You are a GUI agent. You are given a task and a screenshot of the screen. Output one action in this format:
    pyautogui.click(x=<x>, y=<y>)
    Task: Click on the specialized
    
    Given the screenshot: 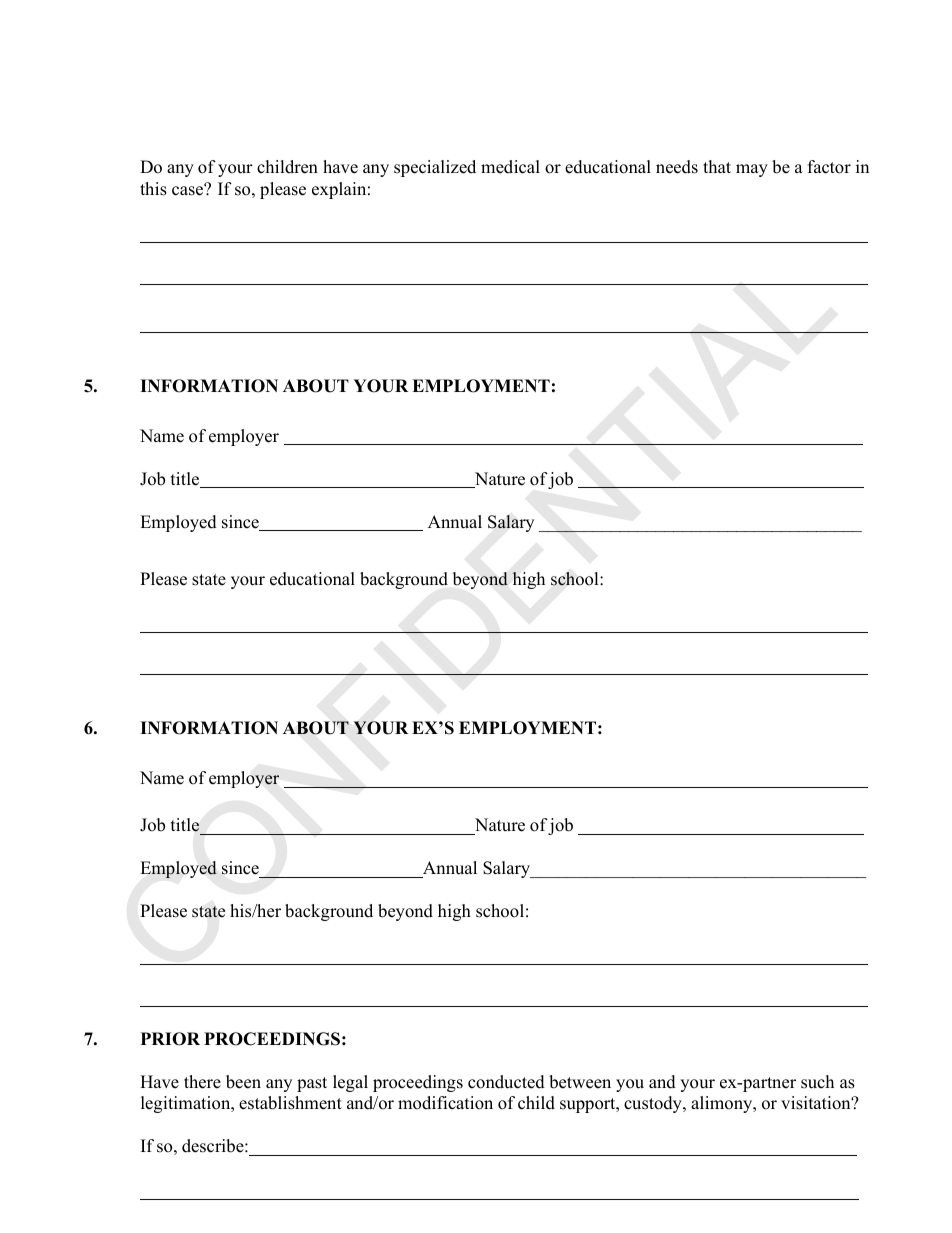 What is the action you would take?
    pyautogui.click(x=435, y=168)
